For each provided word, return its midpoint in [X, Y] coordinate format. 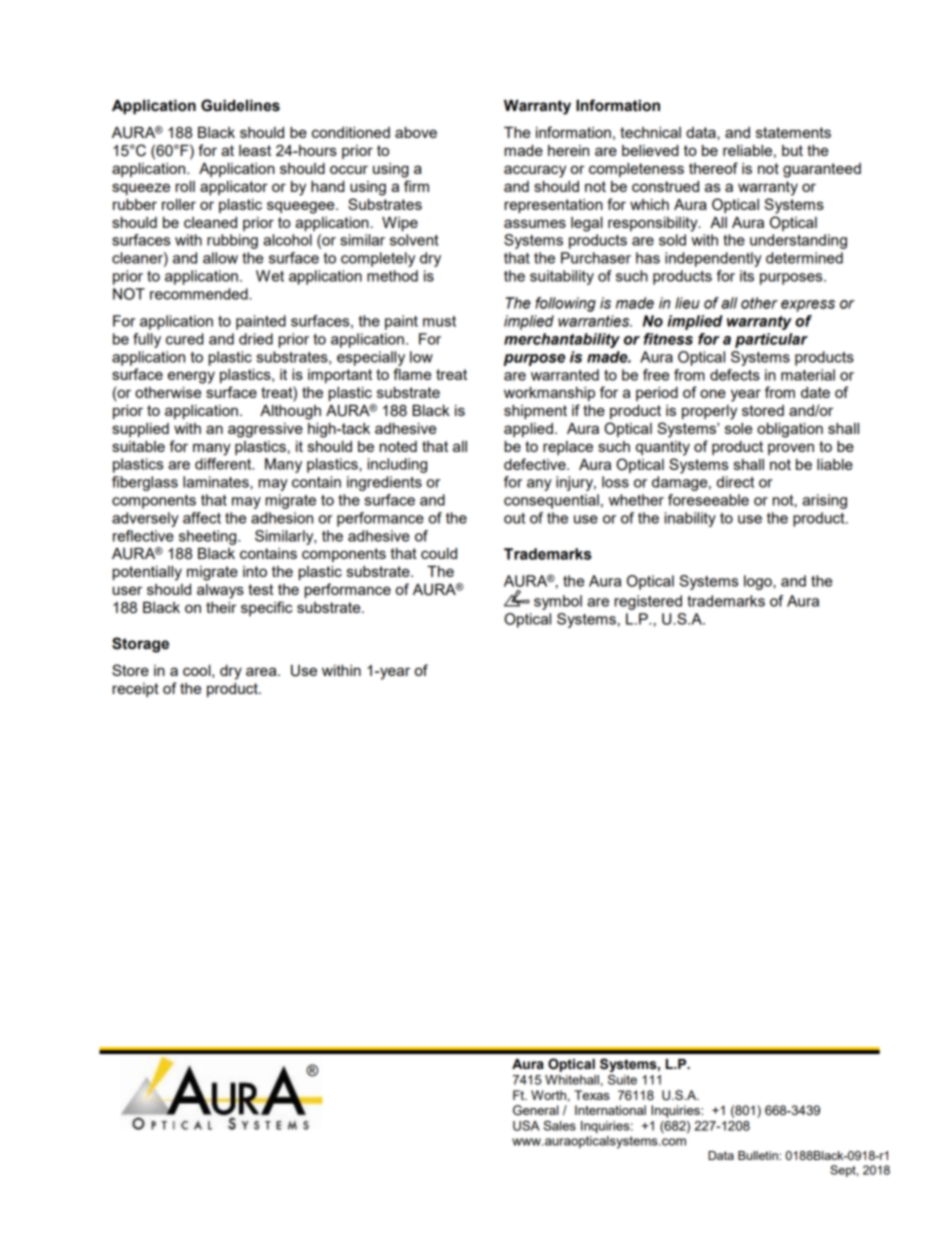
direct [735, 482]
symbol [558, 602]
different [224, 464]
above [416, 132]
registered [648, 602]
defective [536, 464]
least [255, 150]
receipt [136, 690]
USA [526, 1125]
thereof [713, 168]
